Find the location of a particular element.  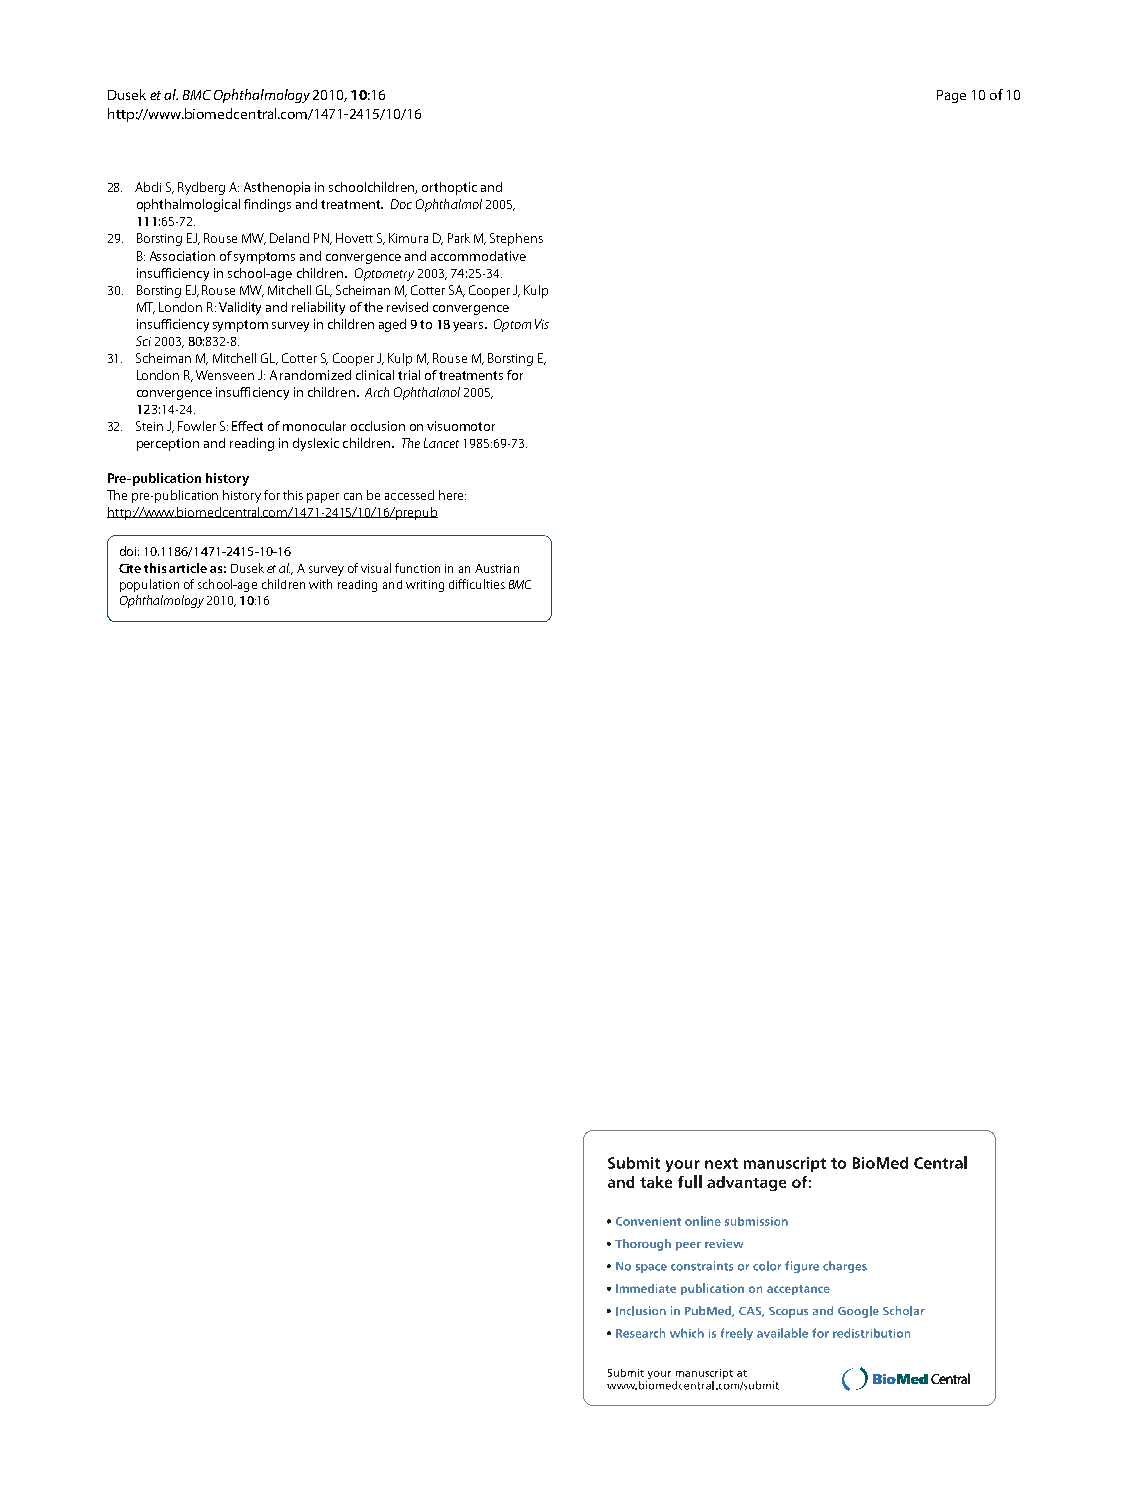

trial is located at coordinates (409, 375).
